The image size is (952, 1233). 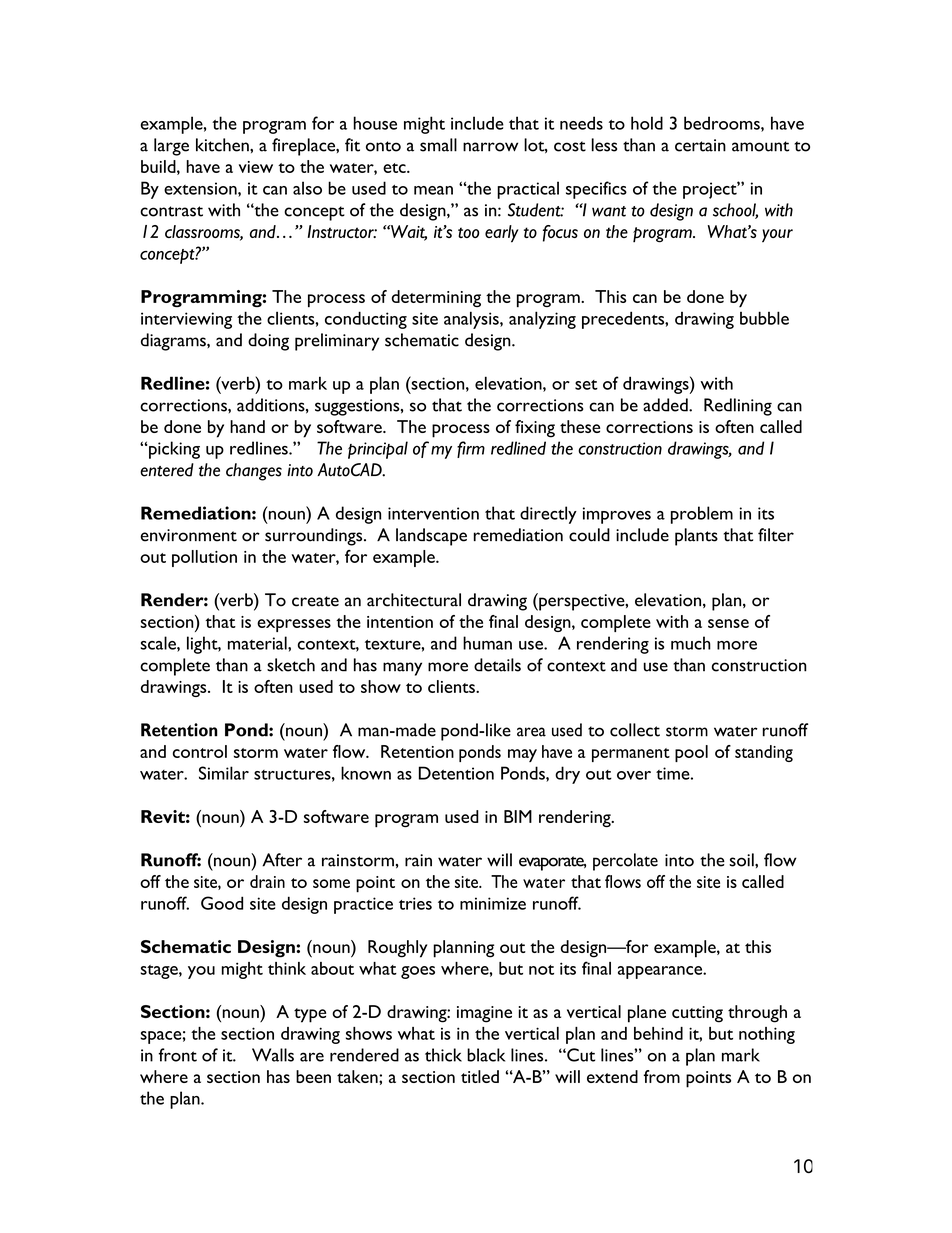 What do you see at coordinates (738, 407) in the image?
I see `Redlining` at bounding box center [738, 407].
